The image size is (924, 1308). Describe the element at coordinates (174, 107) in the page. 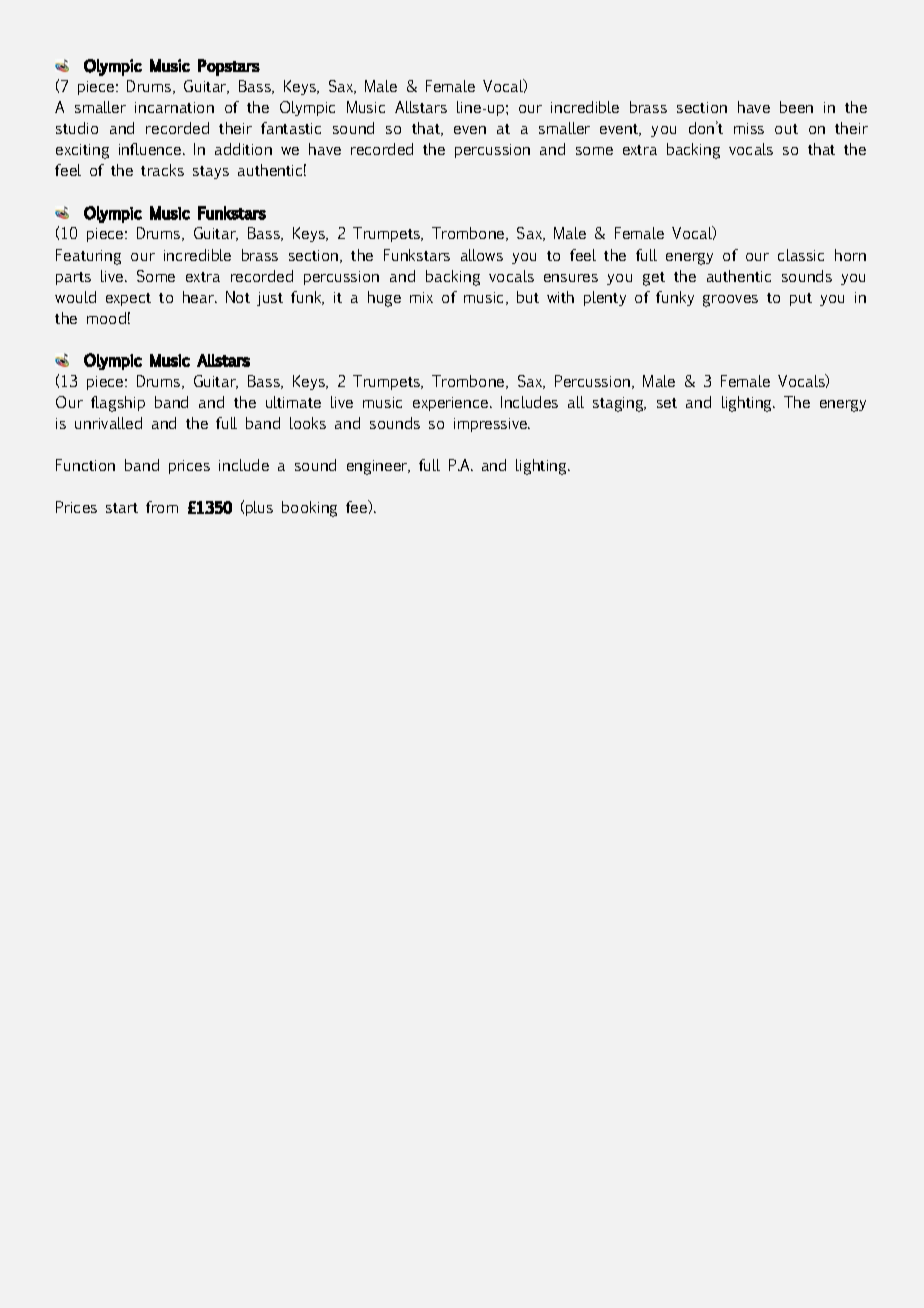

I see `incarnation` at that location.
